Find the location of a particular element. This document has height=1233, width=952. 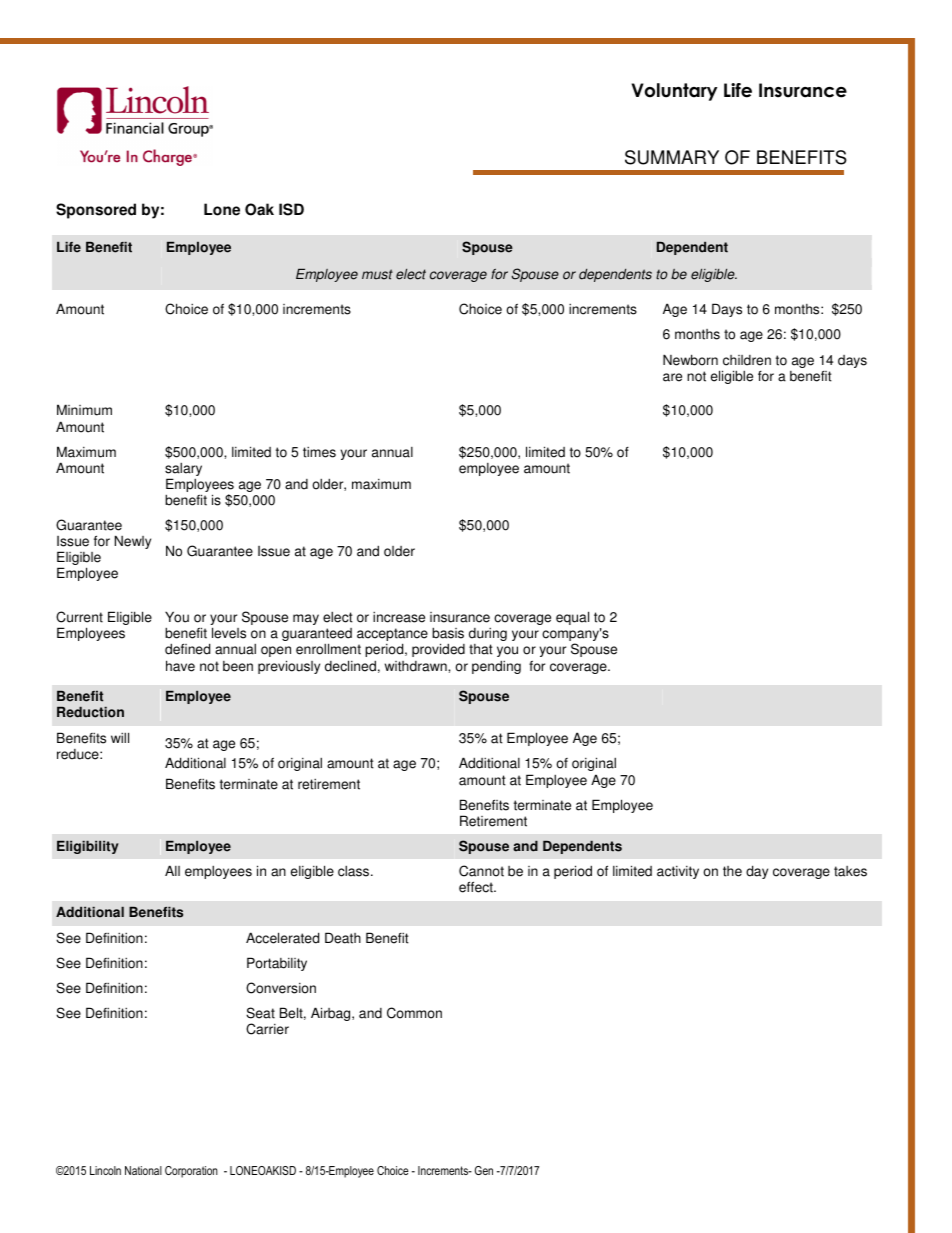

children is located at coordinates (747, 360).
